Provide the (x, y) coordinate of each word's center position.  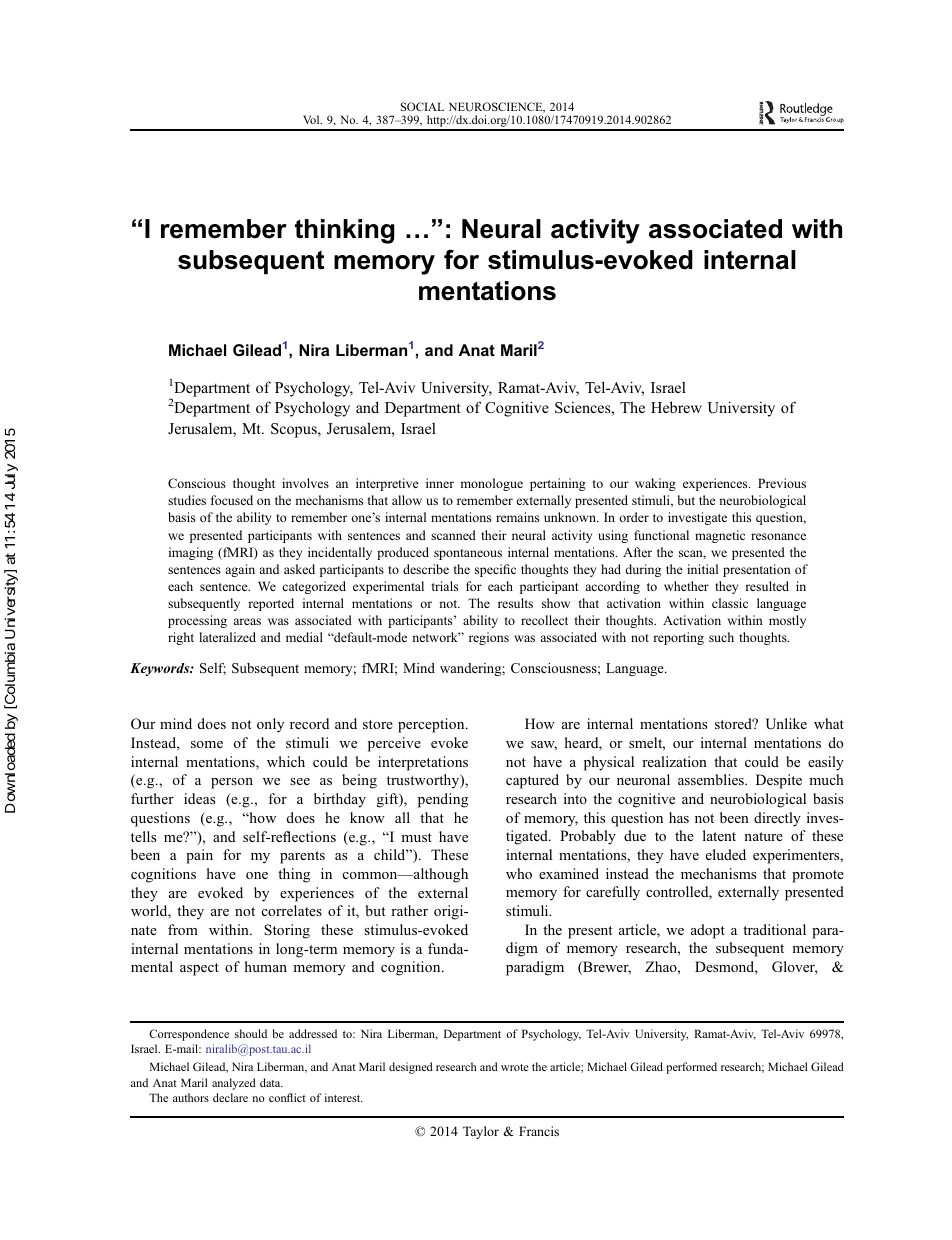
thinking (345, 231)
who (519, 873)
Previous (782, 483)
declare (230, 1097)
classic (730, 603)
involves (305, 483)
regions (489, 638)
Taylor (481, 1132)
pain (199, 856)
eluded (726, 854)
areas (247, 621)
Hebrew (676, 407)
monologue (491, 484)
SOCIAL (422, 106)
